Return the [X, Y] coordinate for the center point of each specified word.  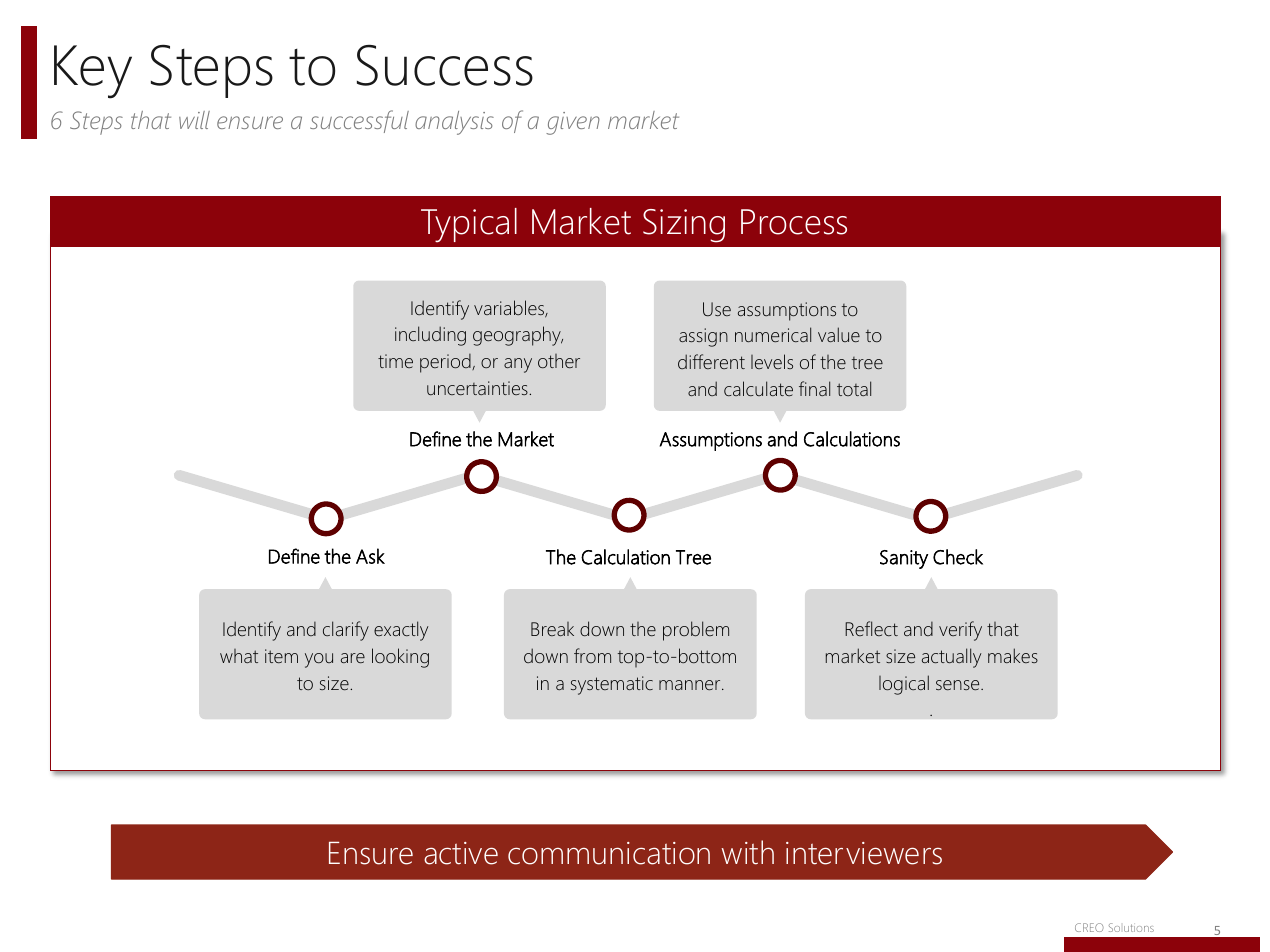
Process [794, 222]
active [461, 853]
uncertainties [478, 388]
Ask [370, 556]
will [194, 120]
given [573, 123]
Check [958, 557]
